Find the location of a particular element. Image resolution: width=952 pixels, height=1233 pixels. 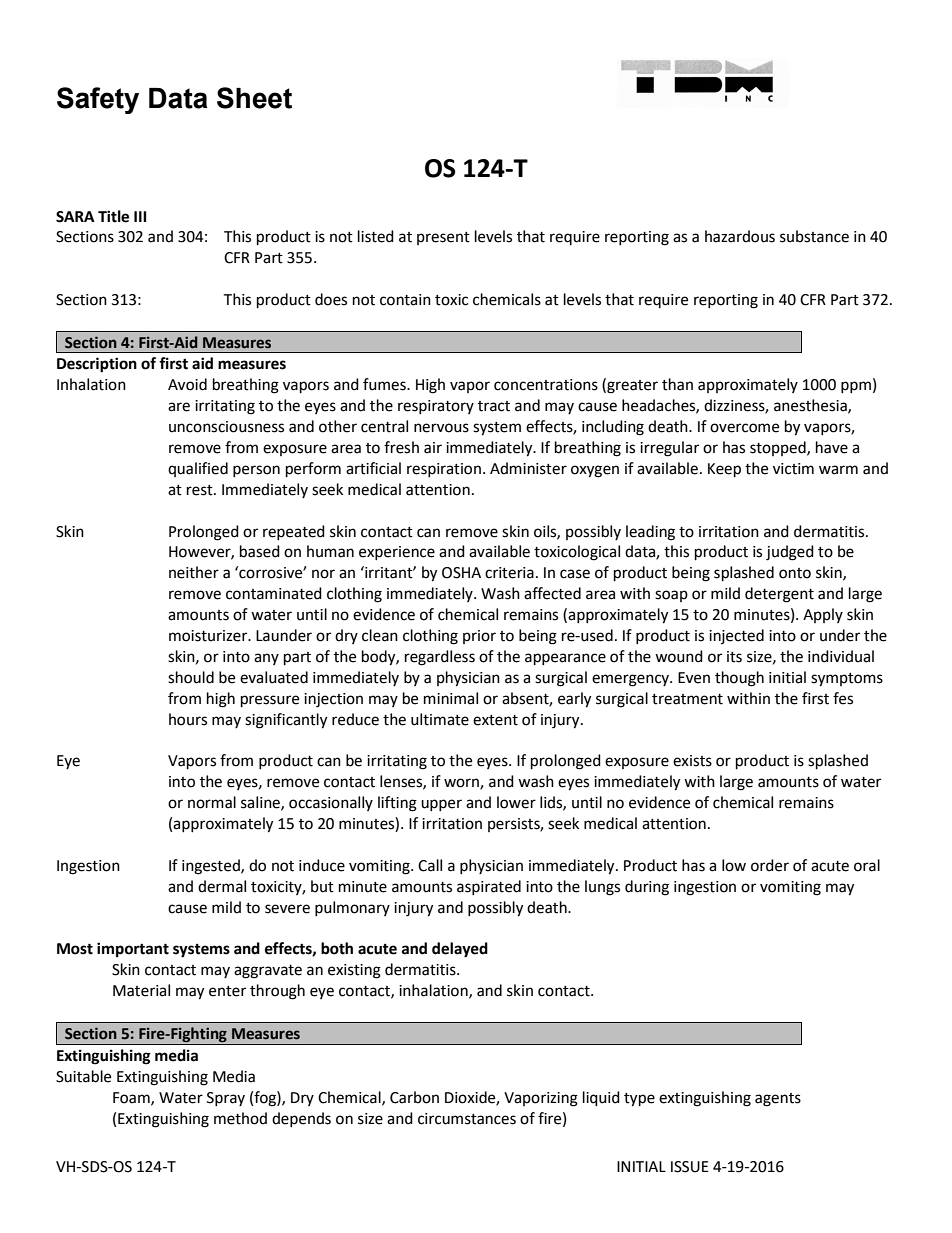

qualified is located at coordinates (198, 469).
